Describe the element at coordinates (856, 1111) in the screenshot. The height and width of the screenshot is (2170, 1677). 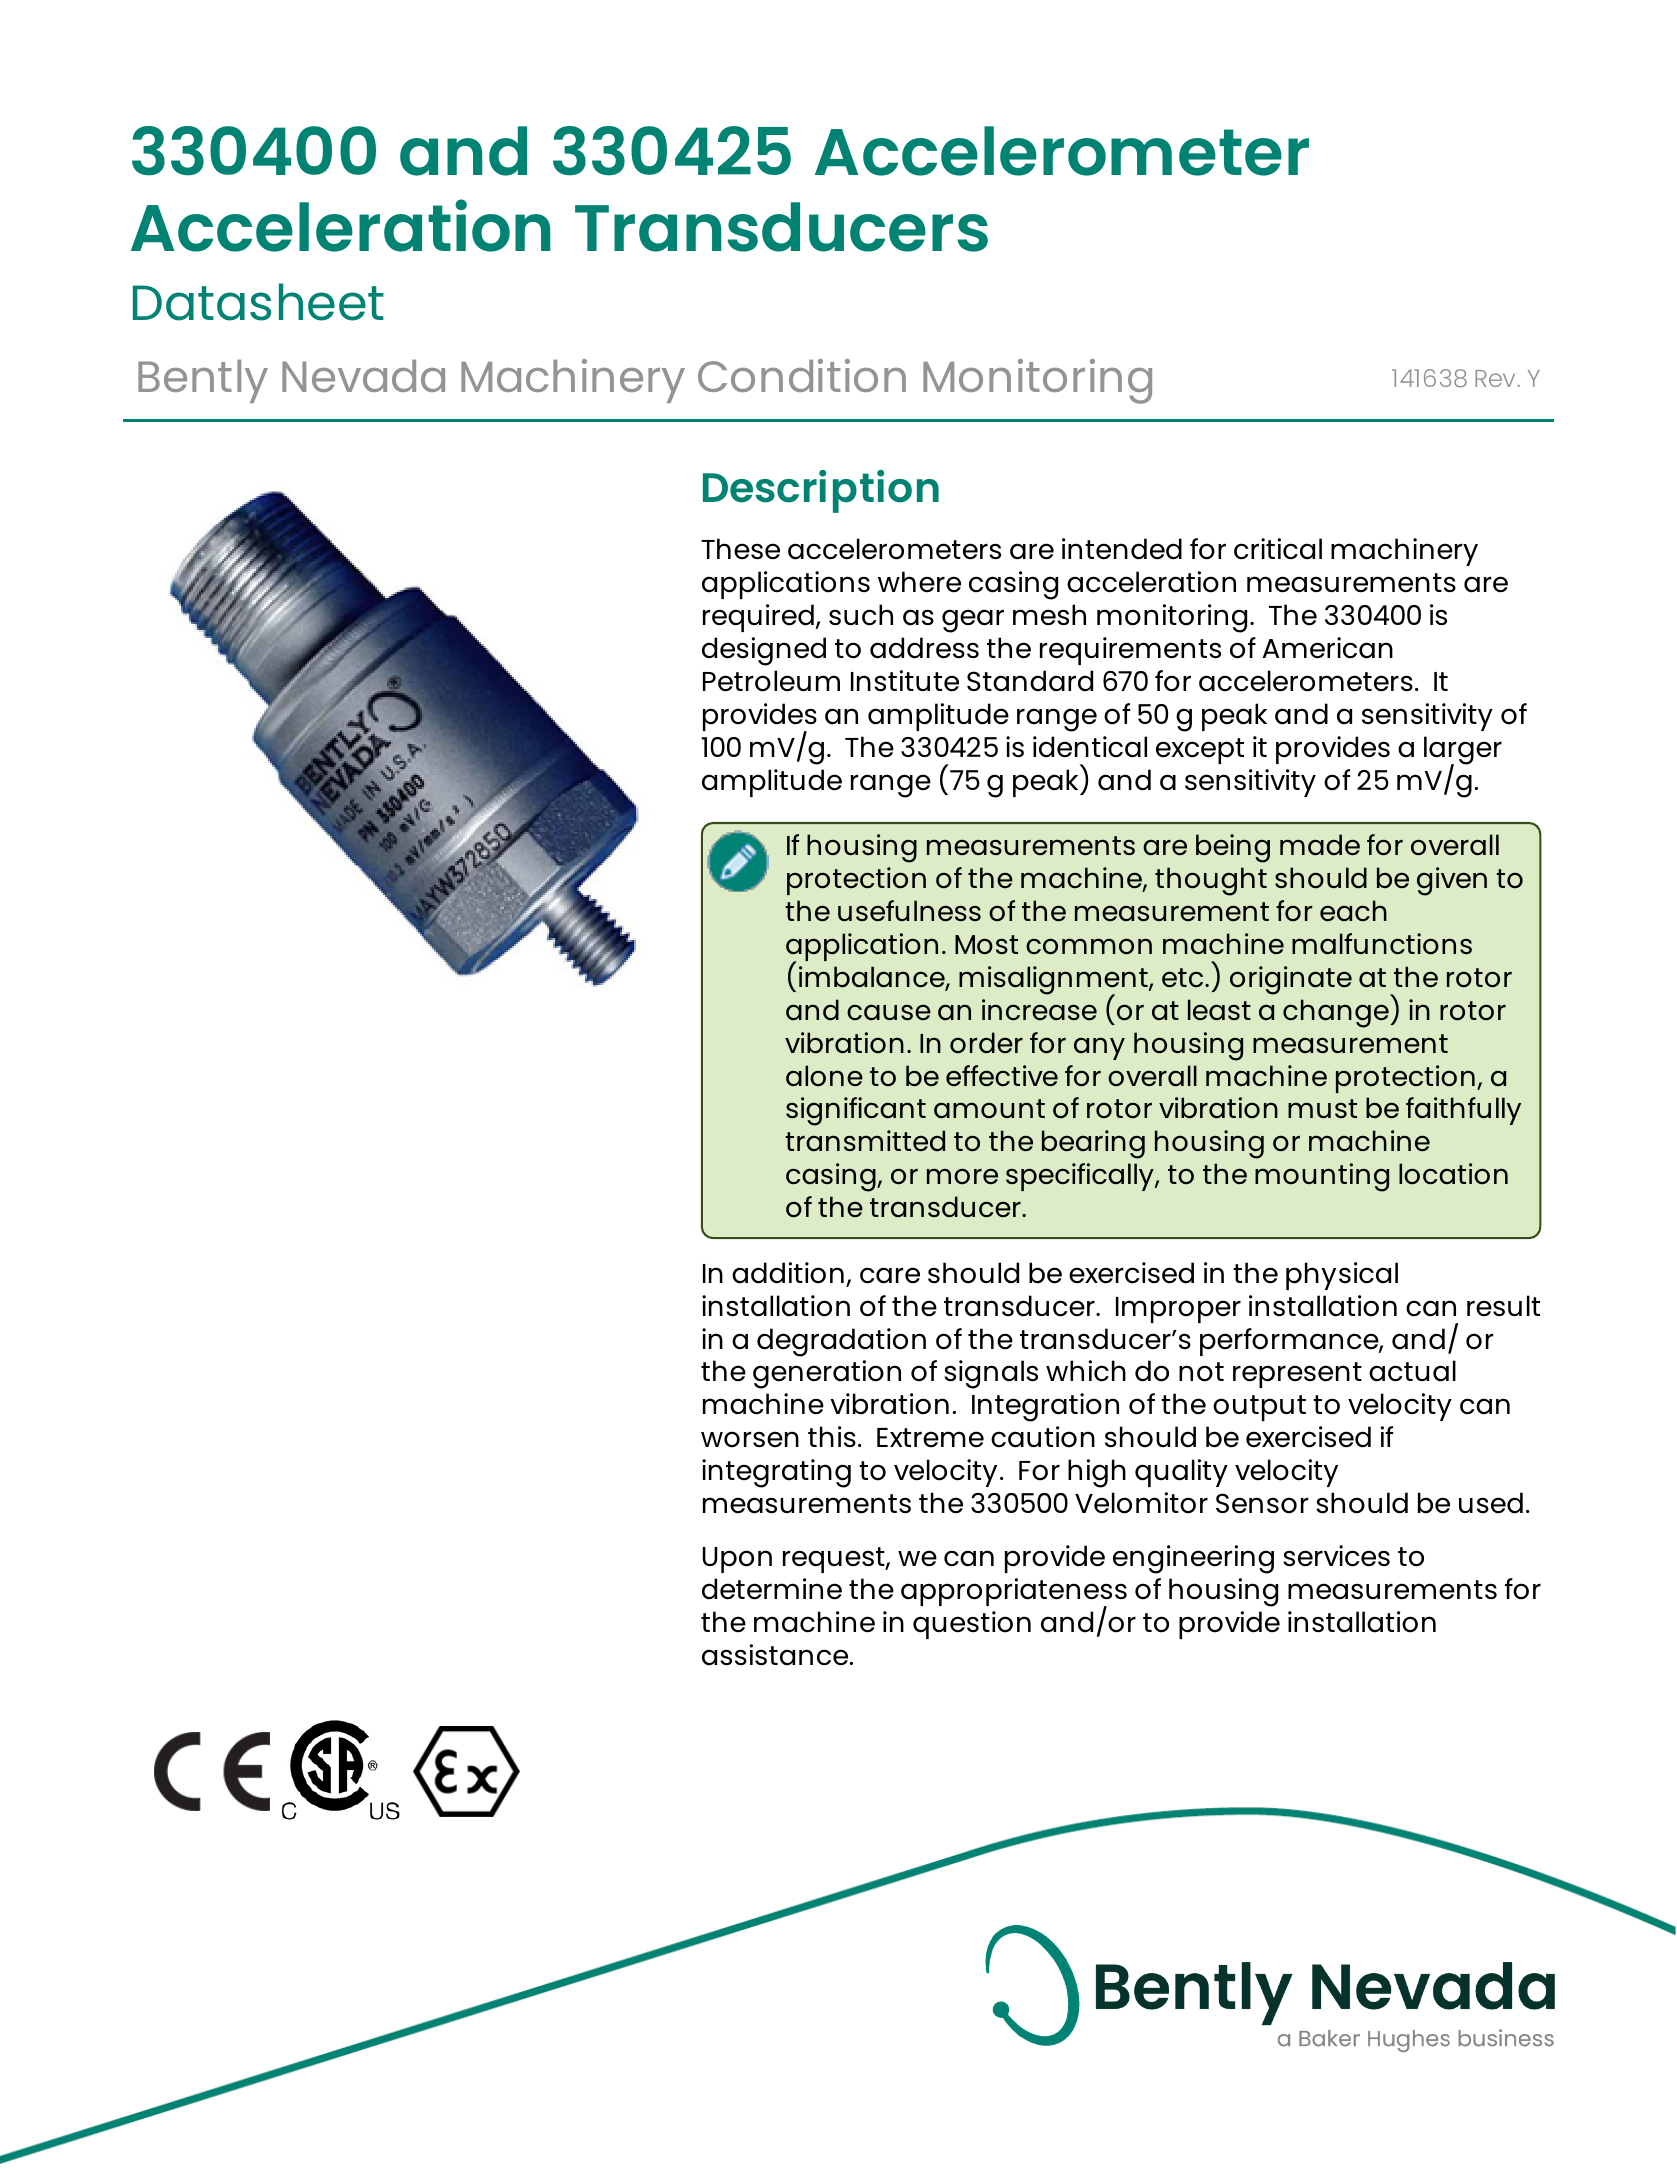
I see `significant` at that location.
